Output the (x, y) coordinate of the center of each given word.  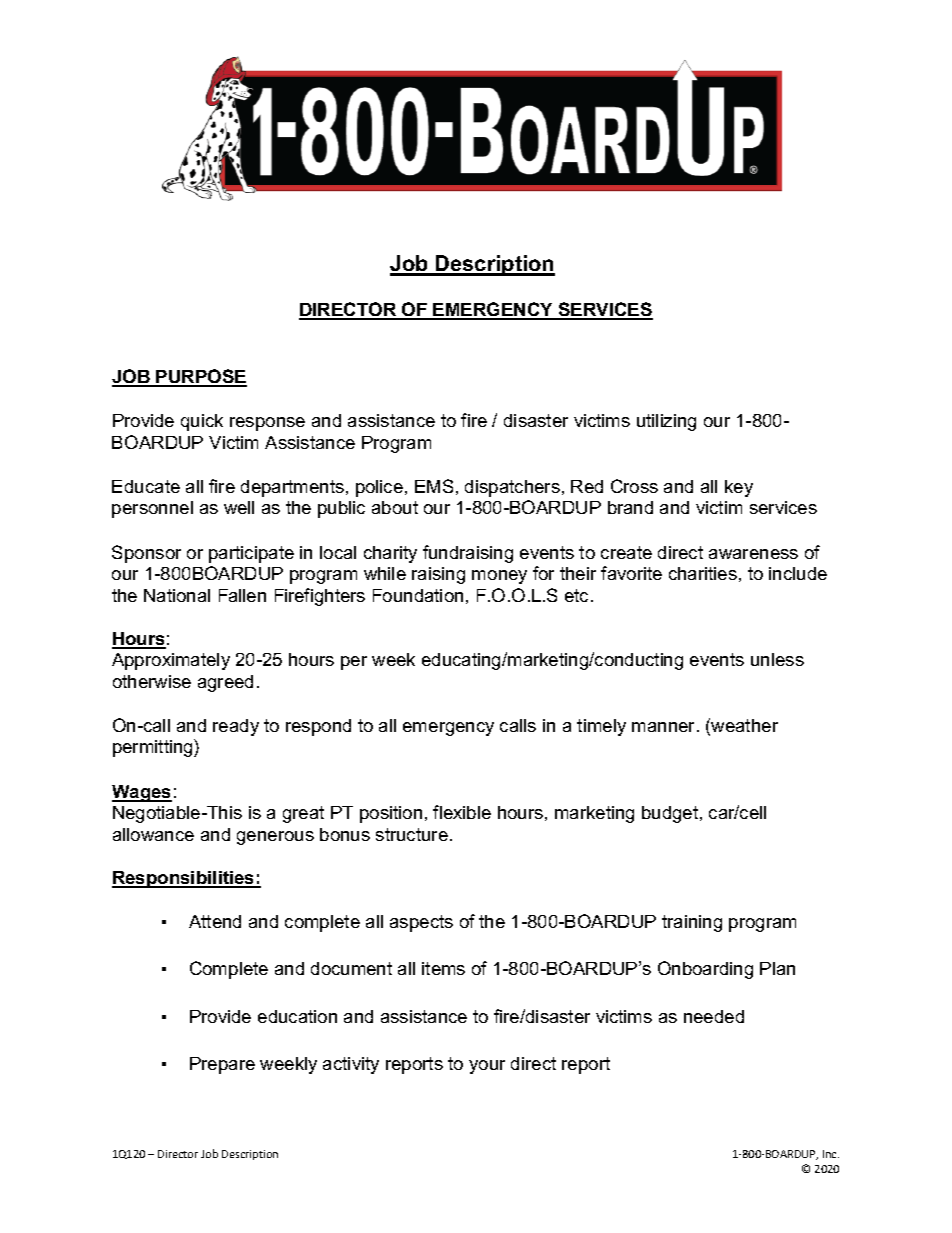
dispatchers (512, 488)
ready (236, 727)
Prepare (222, 1065)
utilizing (666, 422)
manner (665, 727)
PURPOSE (201, 377)
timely (601, 727)
